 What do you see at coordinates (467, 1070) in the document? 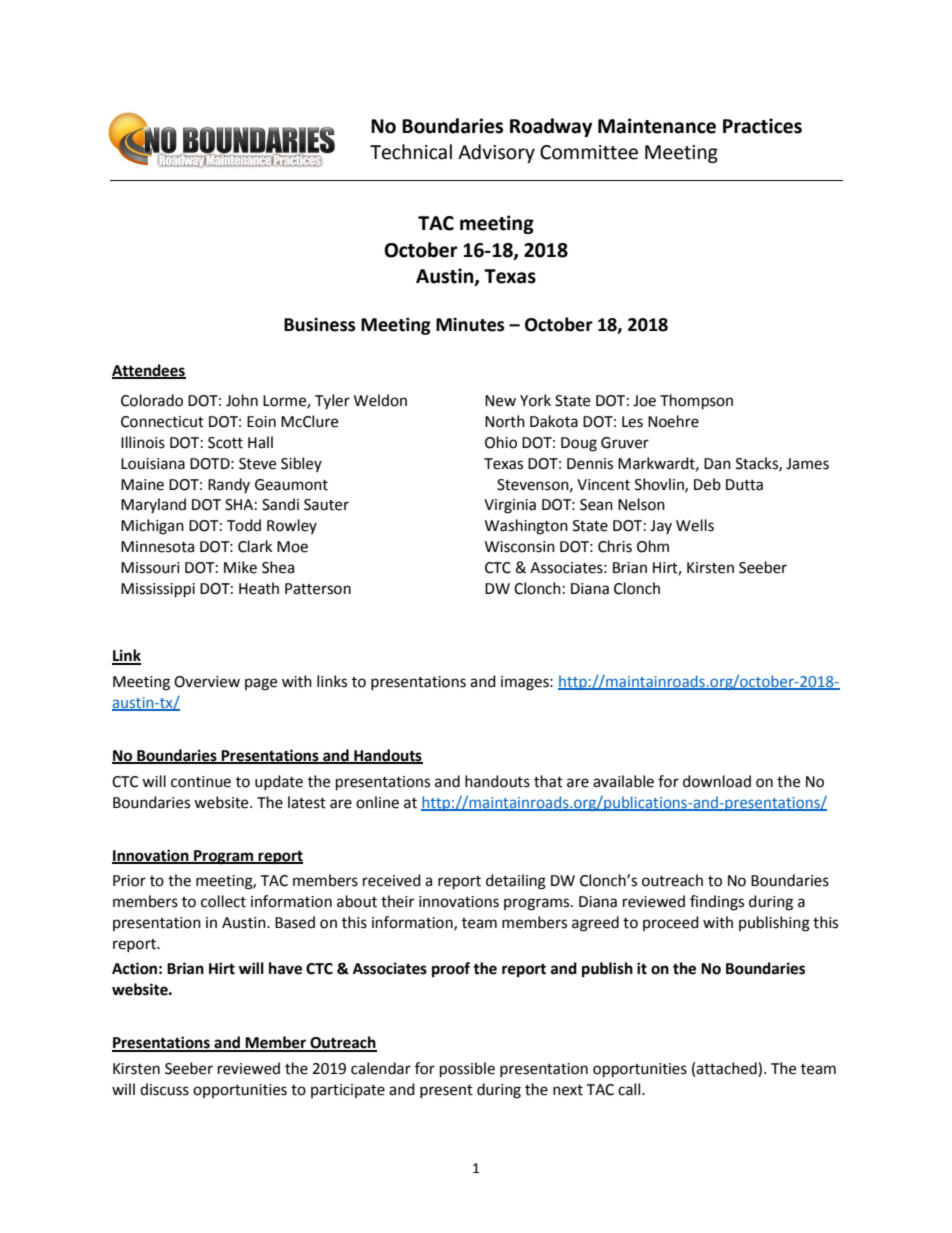
I see `possible` at bounding box center [467, 1070].
